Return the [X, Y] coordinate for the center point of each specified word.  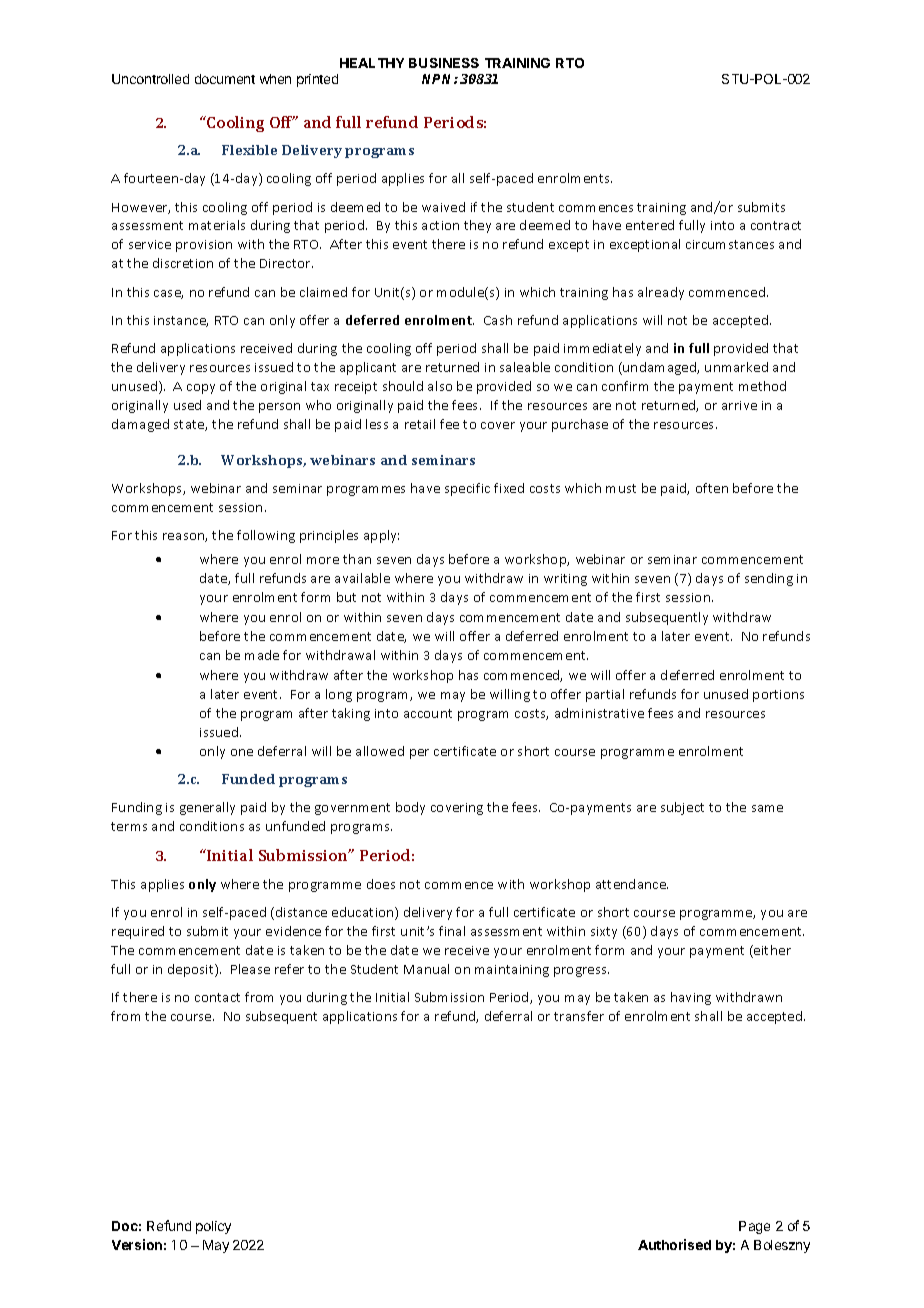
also [440, 386]
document [225, 79]
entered [650, 225]
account [428, 713]
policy [213, 1227]
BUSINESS [444, 63]
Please [250, 969]
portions [778, 696]
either [771, 951]
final [452, 931]
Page [754, 1227]
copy [201, 389]
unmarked [736, 367]
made [262, 655]
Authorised [674, 1244]
